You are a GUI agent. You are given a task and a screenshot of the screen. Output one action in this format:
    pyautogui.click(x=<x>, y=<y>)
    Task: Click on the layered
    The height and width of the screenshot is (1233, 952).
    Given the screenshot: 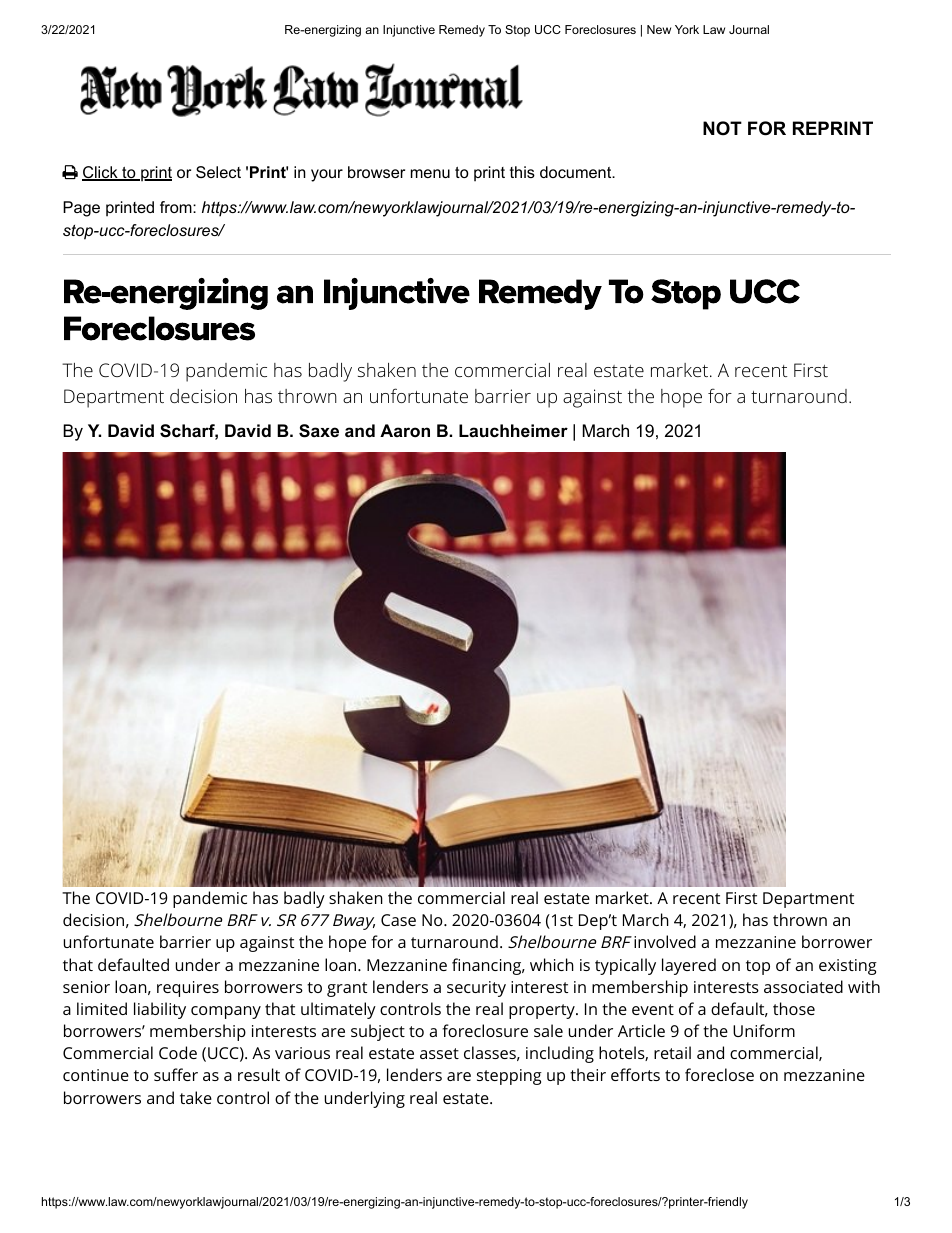 What is the action you would take?
    pyautogui.click(x=689, y=966)
